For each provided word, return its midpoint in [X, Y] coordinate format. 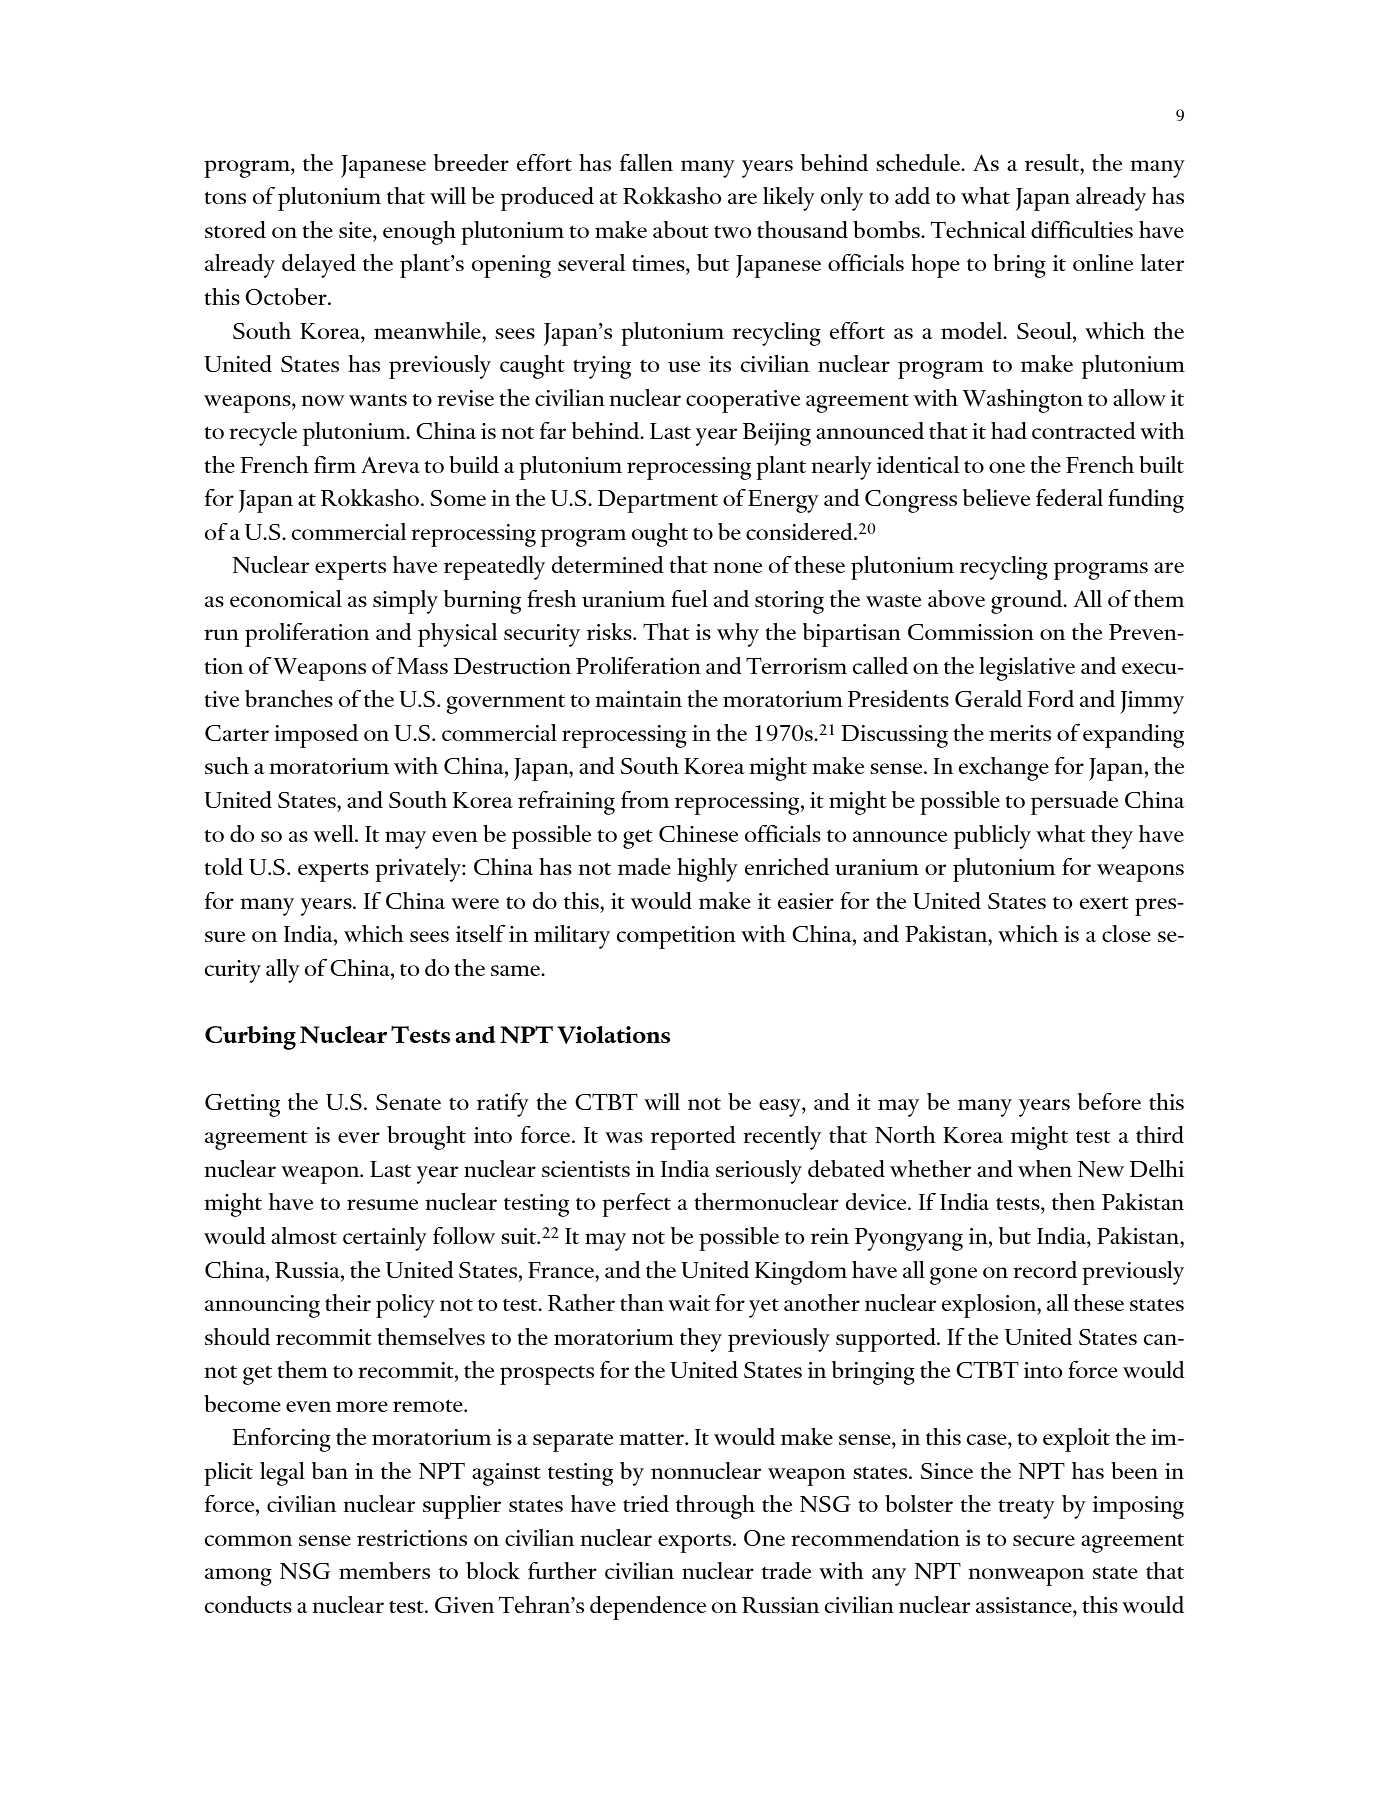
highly [707, 870]
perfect [636, 1205]
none [737, 567]
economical [286, 598]
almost [304, 1235]
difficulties [1082, 229]
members [384, 1570]
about [681, 229]
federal [1069, 497]
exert [1104, 903]
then [1073, 1201]
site [356, 230]
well [334, 833]
